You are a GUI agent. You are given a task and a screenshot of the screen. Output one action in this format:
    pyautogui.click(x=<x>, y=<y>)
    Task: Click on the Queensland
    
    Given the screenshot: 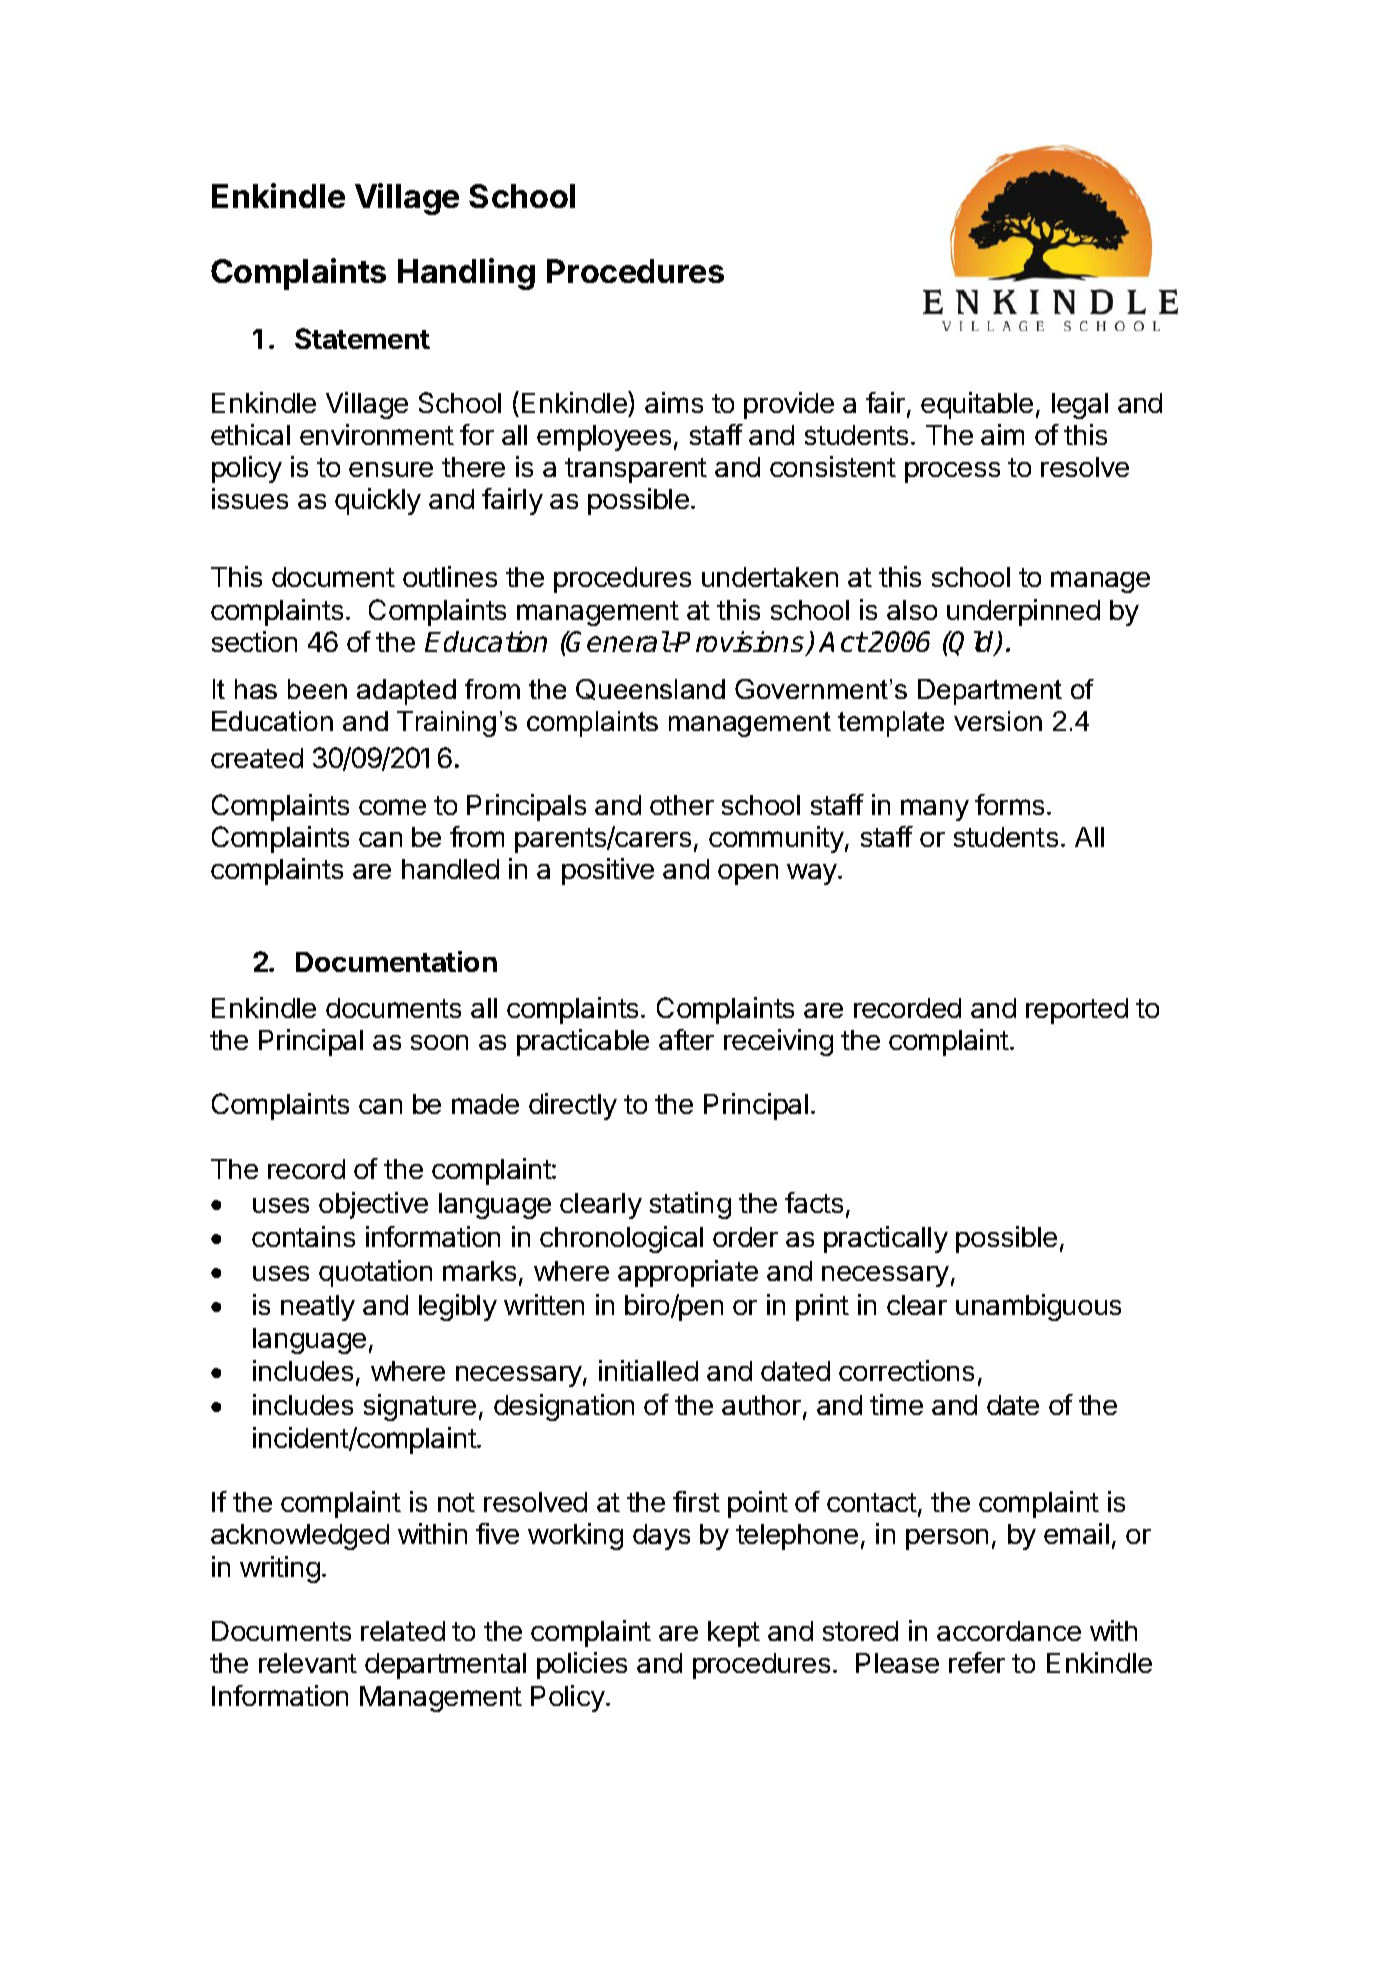 What is the action you would take?
    pyautogui.click(x=650, y=689)
